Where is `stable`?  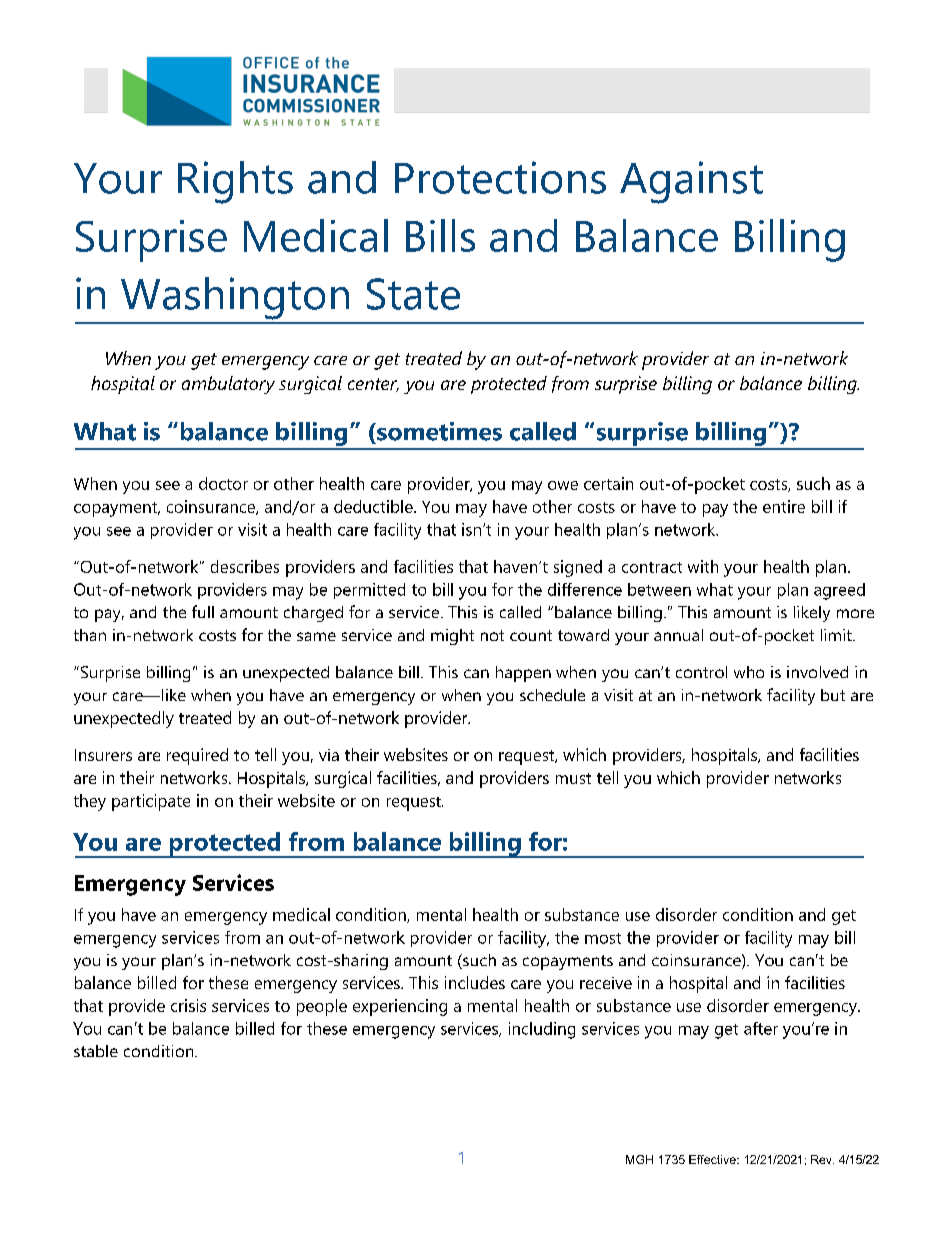 stable is located at coordinates (96, 1051).
